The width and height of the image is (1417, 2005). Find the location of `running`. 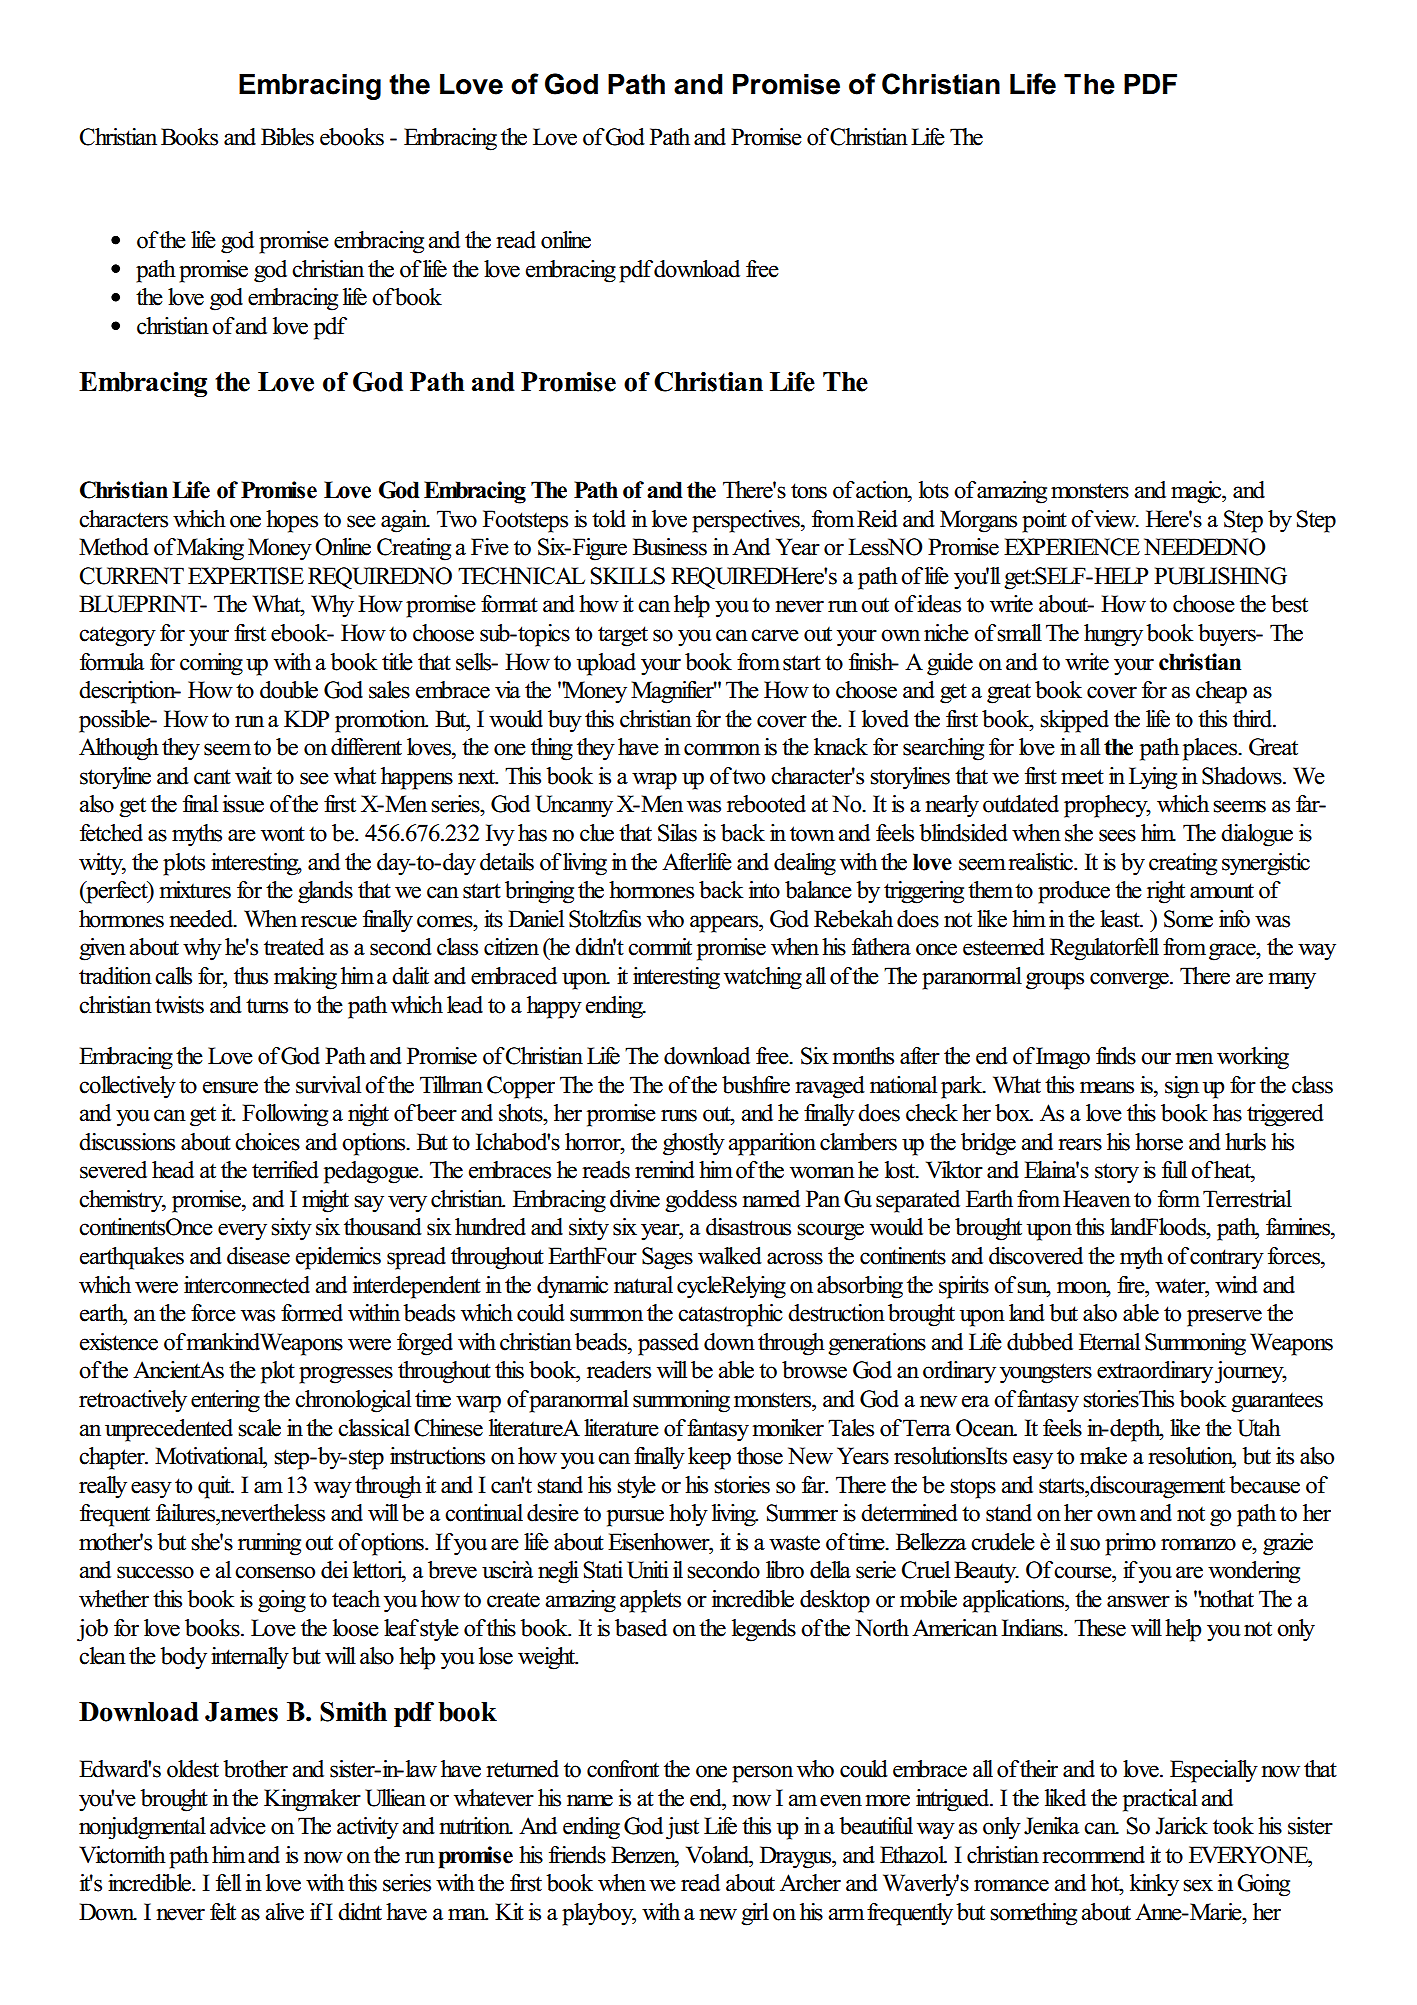

running is located at coordinates (269, 1544).
